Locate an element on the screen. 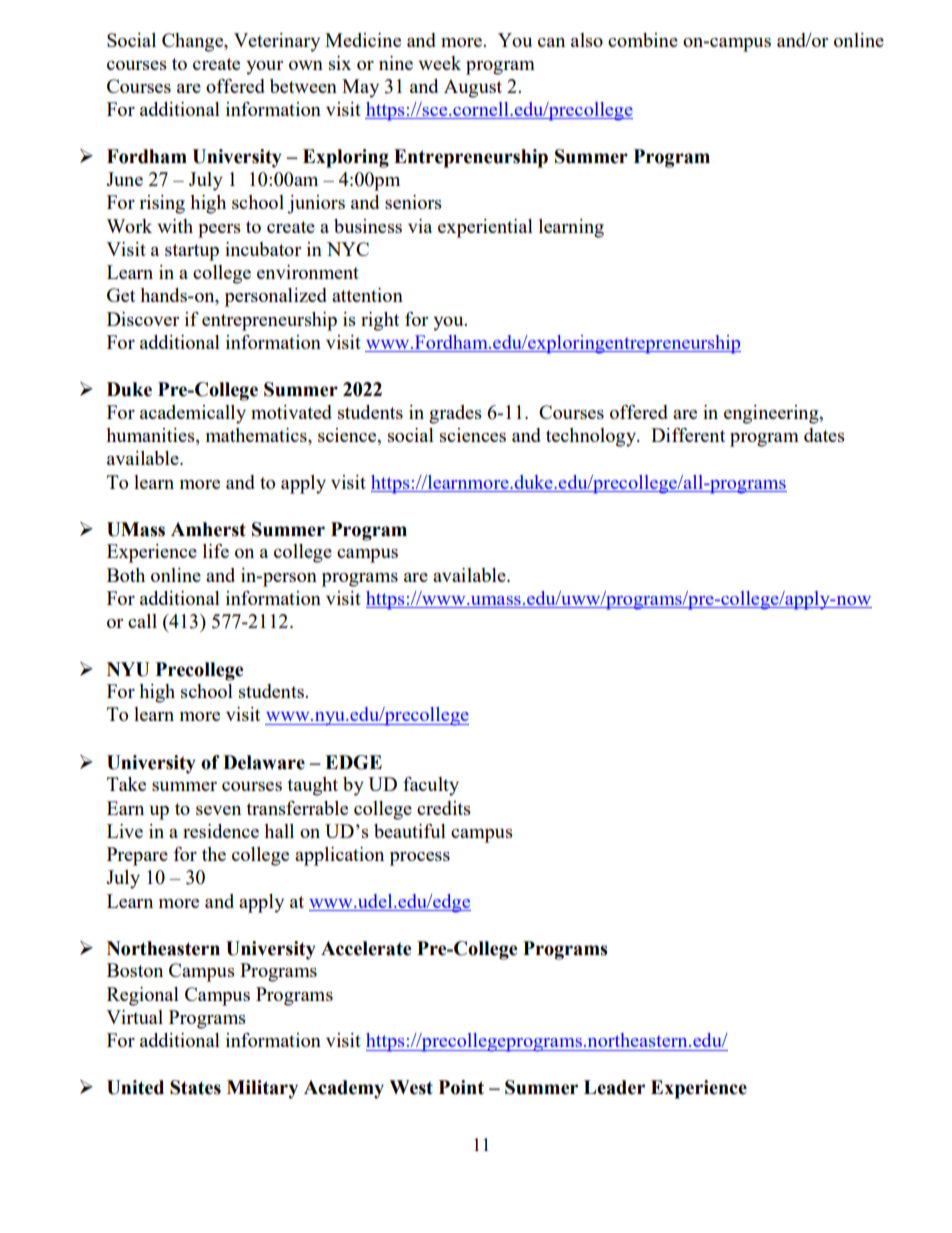 The image size is (952, 1233). combine is located at coordinates (643, 40).
